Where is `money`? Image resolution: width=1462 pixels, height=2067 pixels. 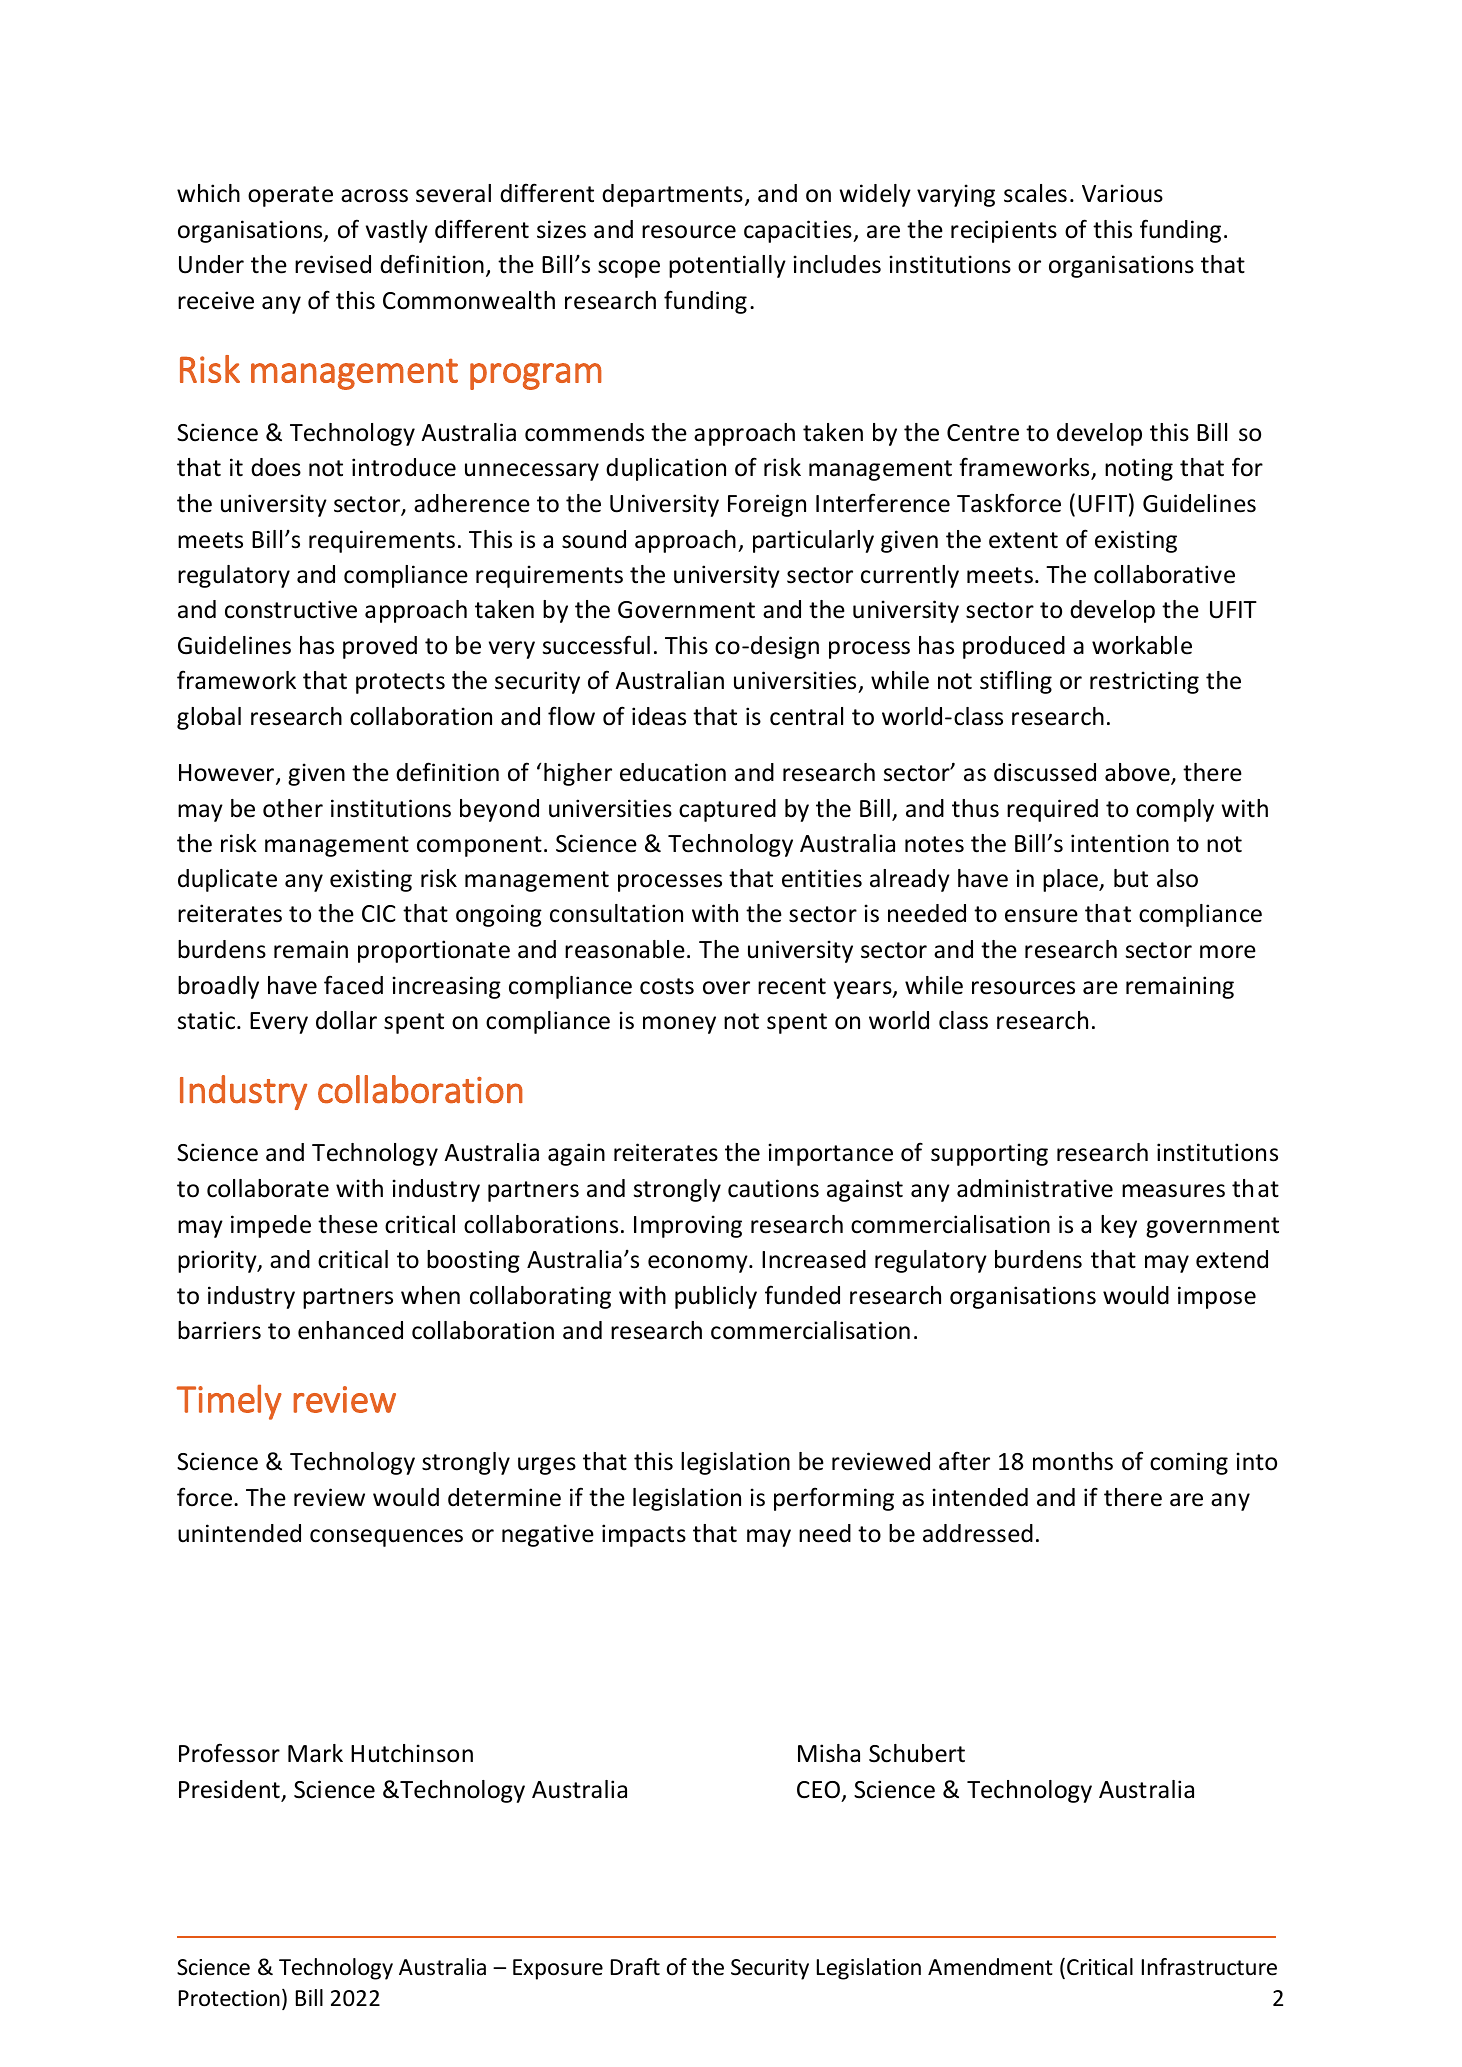
money is located at coordinates (679, 1025).
